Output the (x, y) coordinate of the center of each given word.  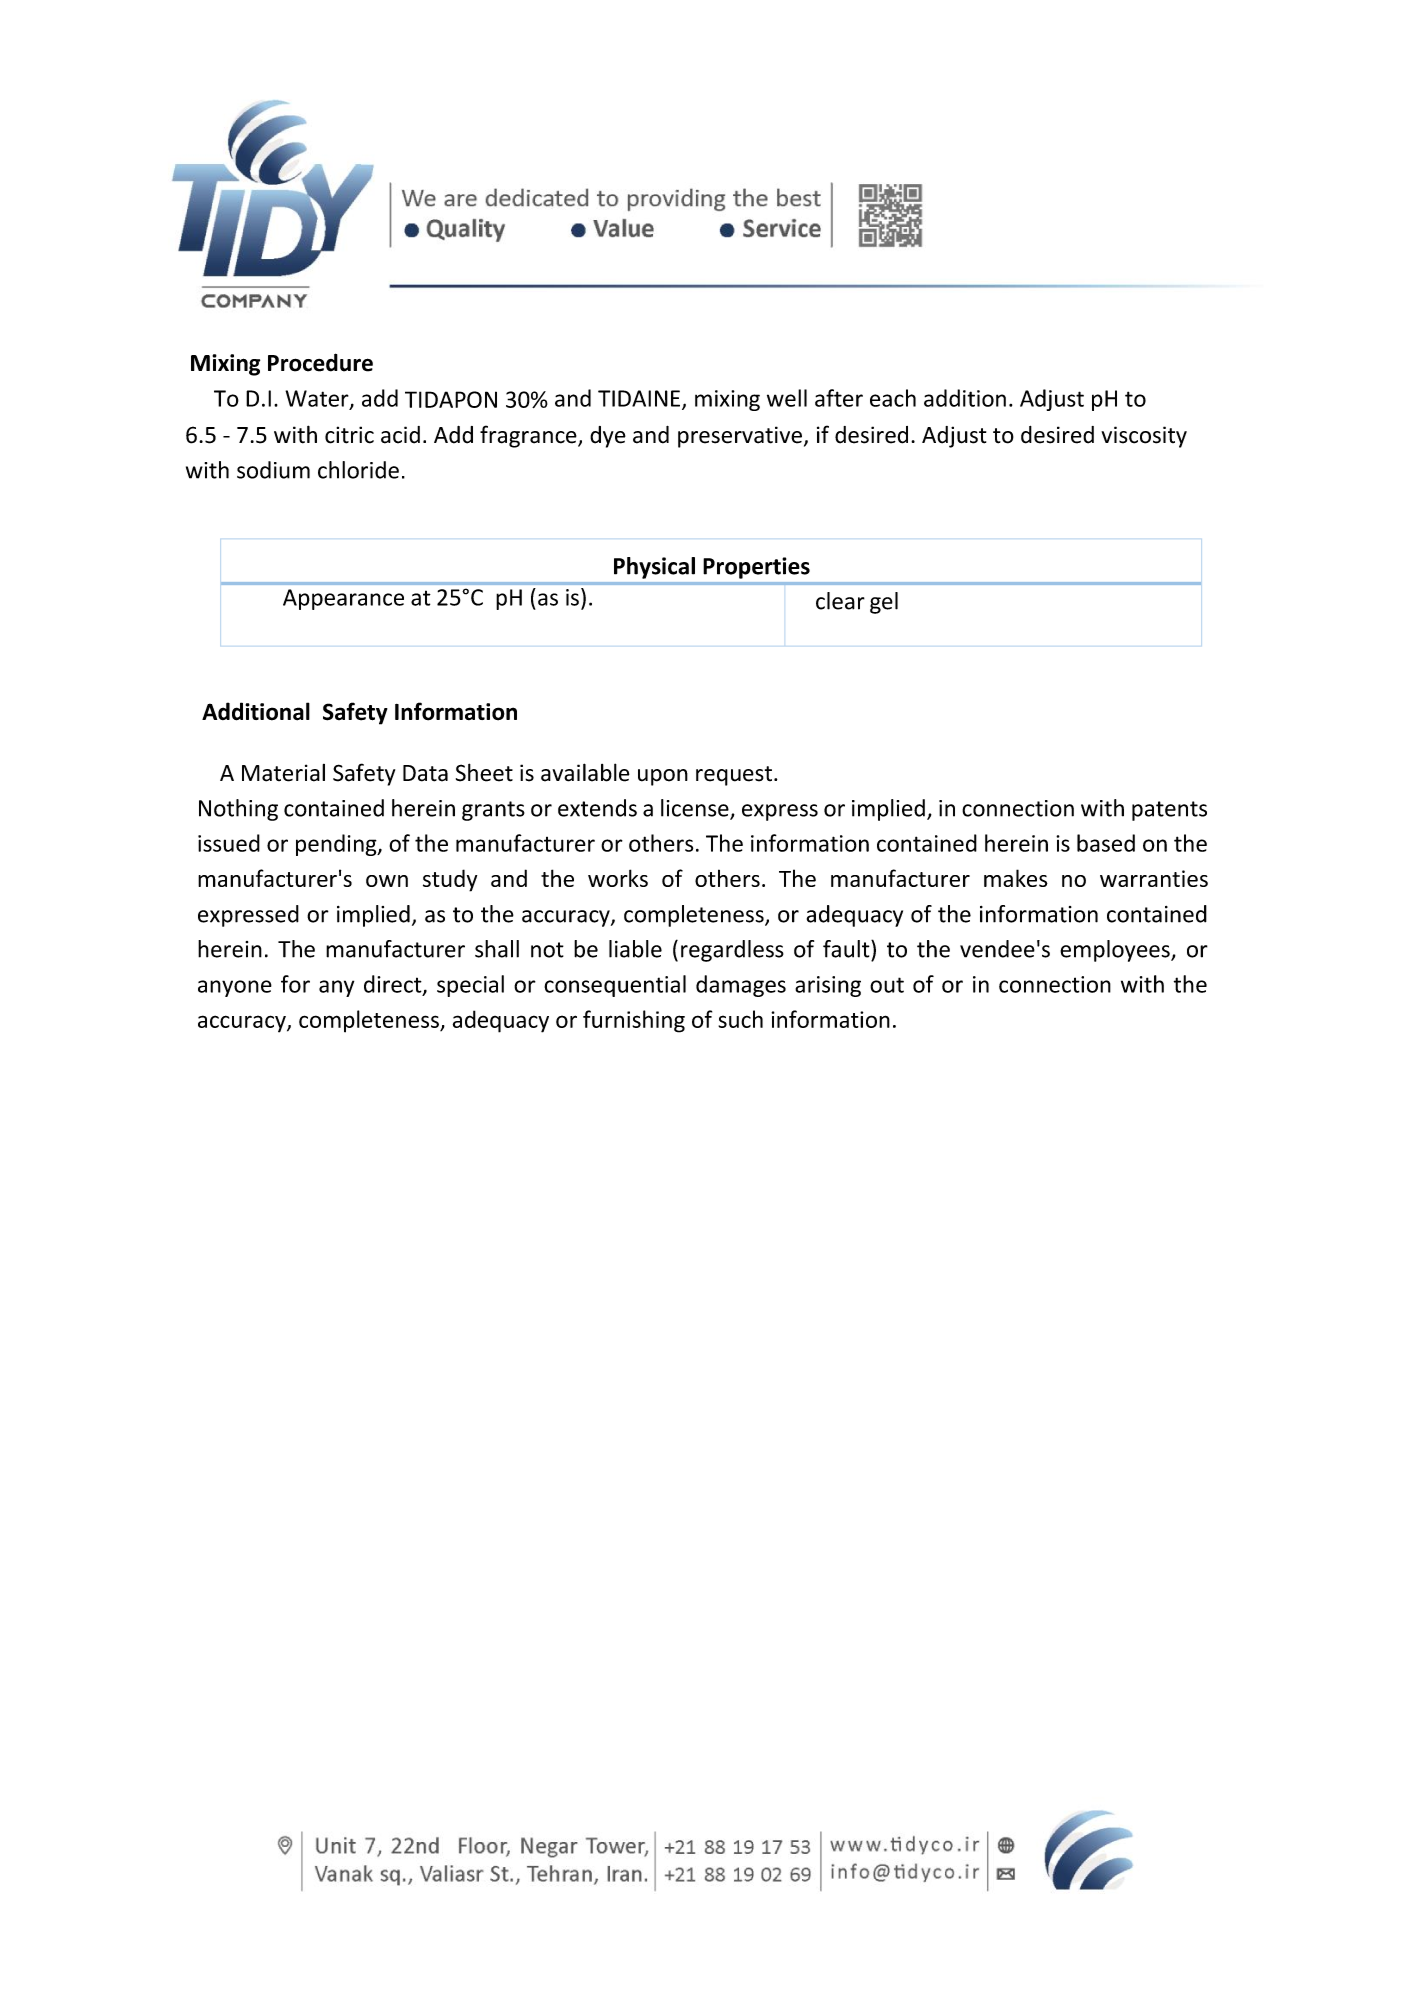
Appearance (343, 599)
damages (741, 986)
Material (283, 773)
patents (1169, 811)
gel (884, 603)
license (696, 809)
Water (318, 399)
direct (394, 985)
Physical (654, 568)
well (787, 398)
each (893, 398)
